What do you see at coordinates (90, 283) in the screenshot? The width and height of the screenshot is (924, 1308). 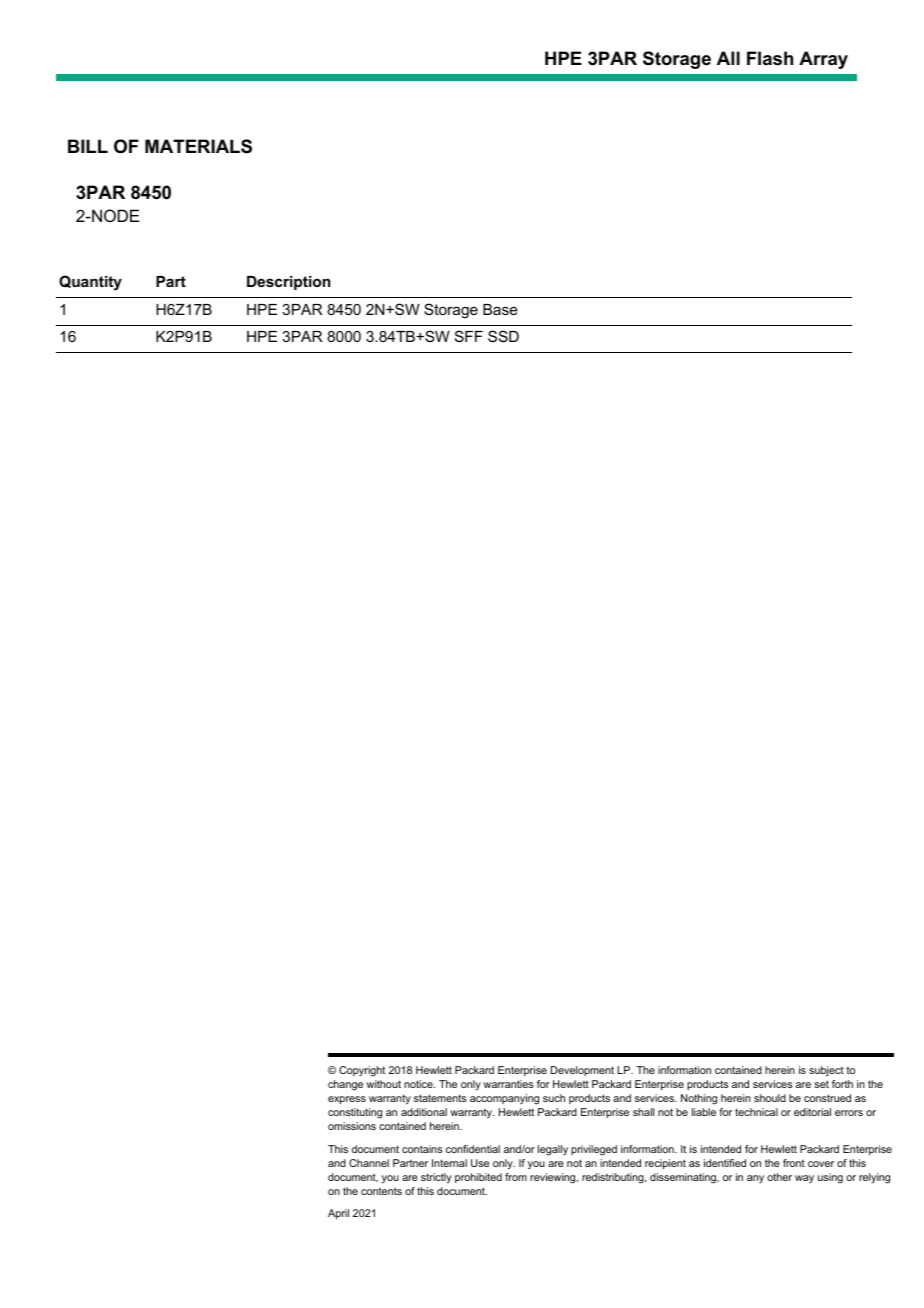 I see `Quantity` at bounding box center [90, 283].
